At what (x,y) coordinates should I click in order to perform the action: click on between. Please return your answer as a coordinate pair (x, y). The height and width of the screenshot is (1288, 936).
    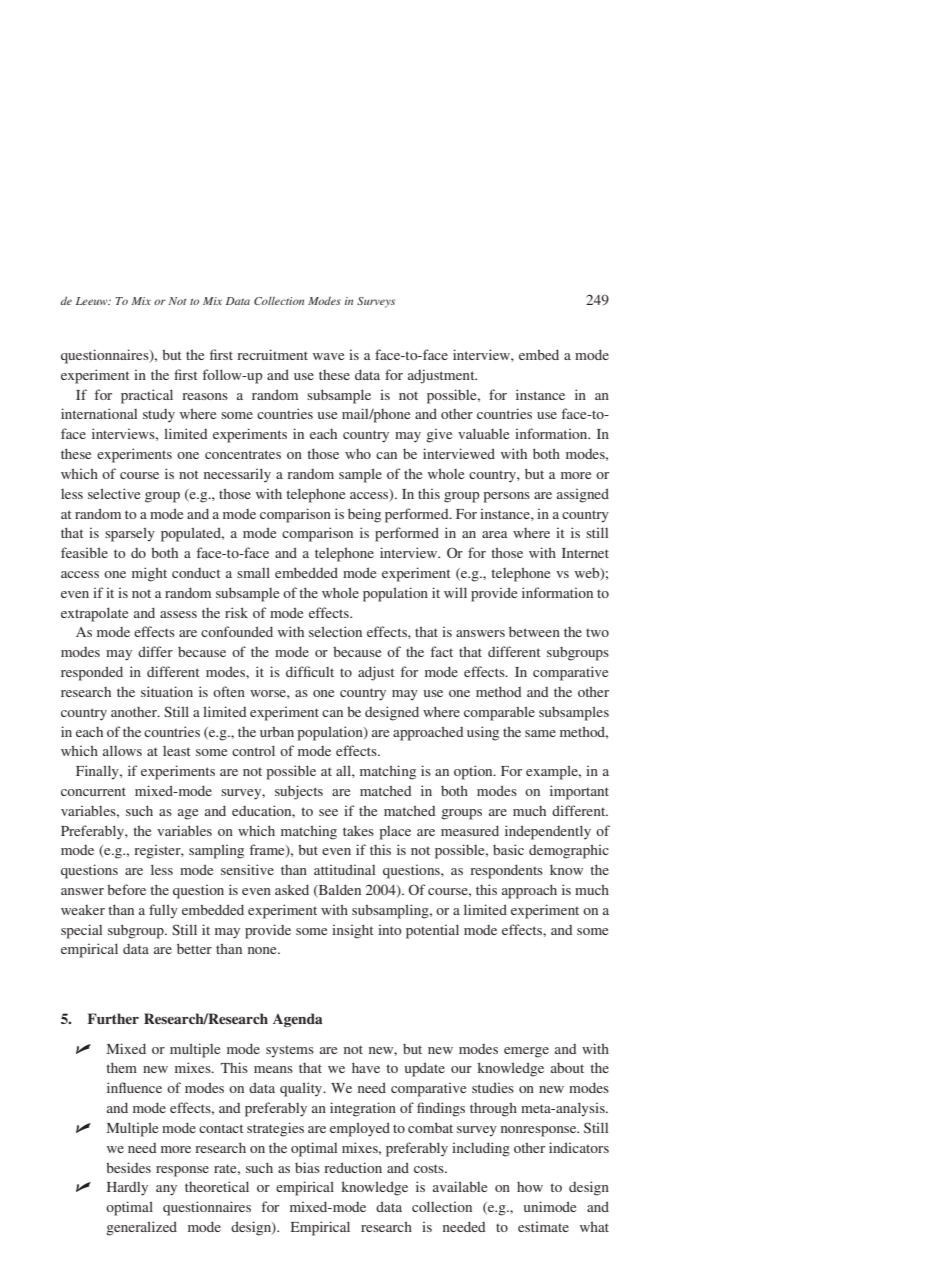
    Looking at the image, I should click on (534, 631).
